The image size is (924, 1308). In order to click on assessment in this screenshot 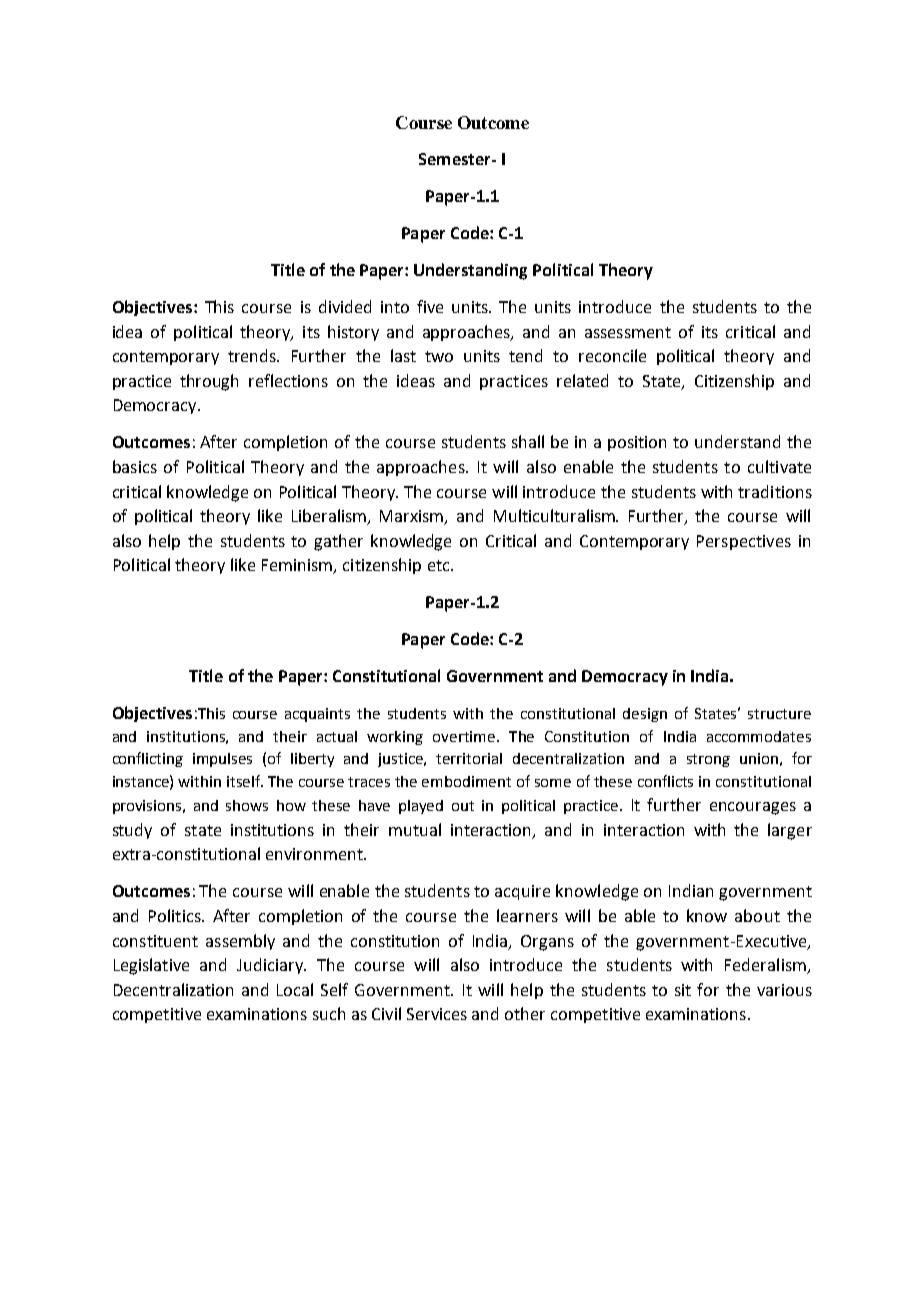, I will do `click(628, 332)`.
